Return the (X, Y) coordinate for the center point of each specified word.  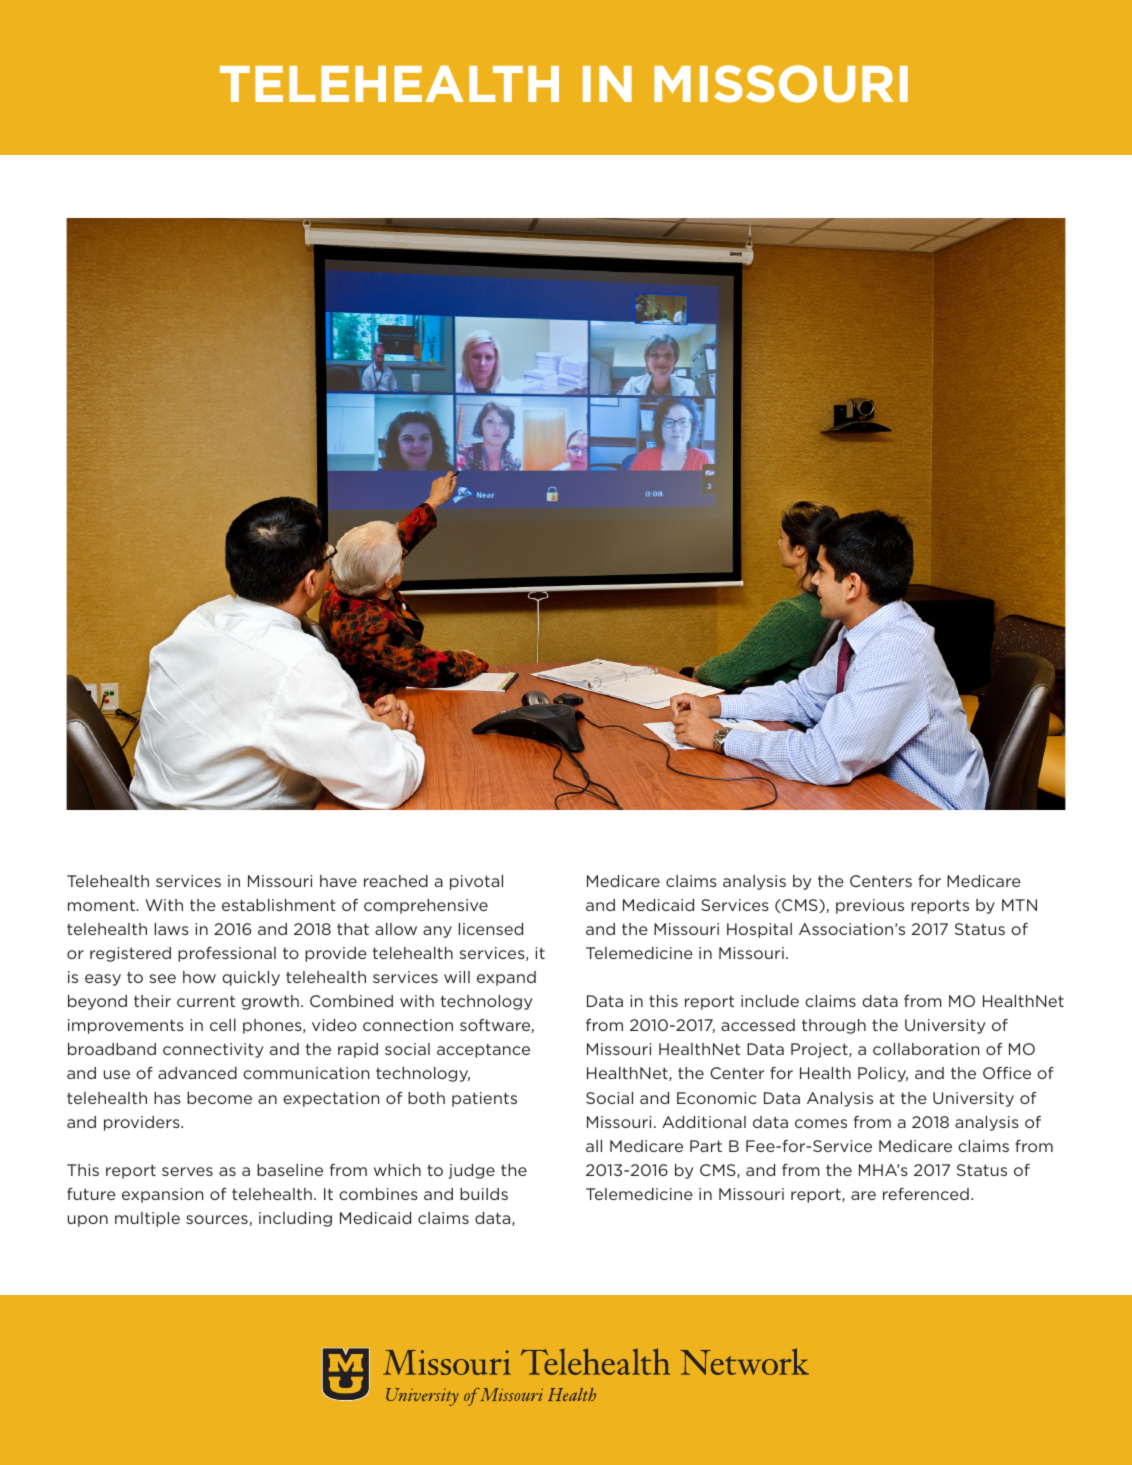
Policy (883, 1074)
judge (472, 1171)
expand (506, 978)
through (834, 1026)
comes (821, 1123)
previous (870, 906)
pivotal (476, 882)
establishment (279, 905)
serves (187, 1171)
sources (218, 1220)
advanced (197, 1073)
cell (223, 1025)
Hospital (759, 930)
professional (227, 954)
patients (484, 1099)
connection (408, 1025)
